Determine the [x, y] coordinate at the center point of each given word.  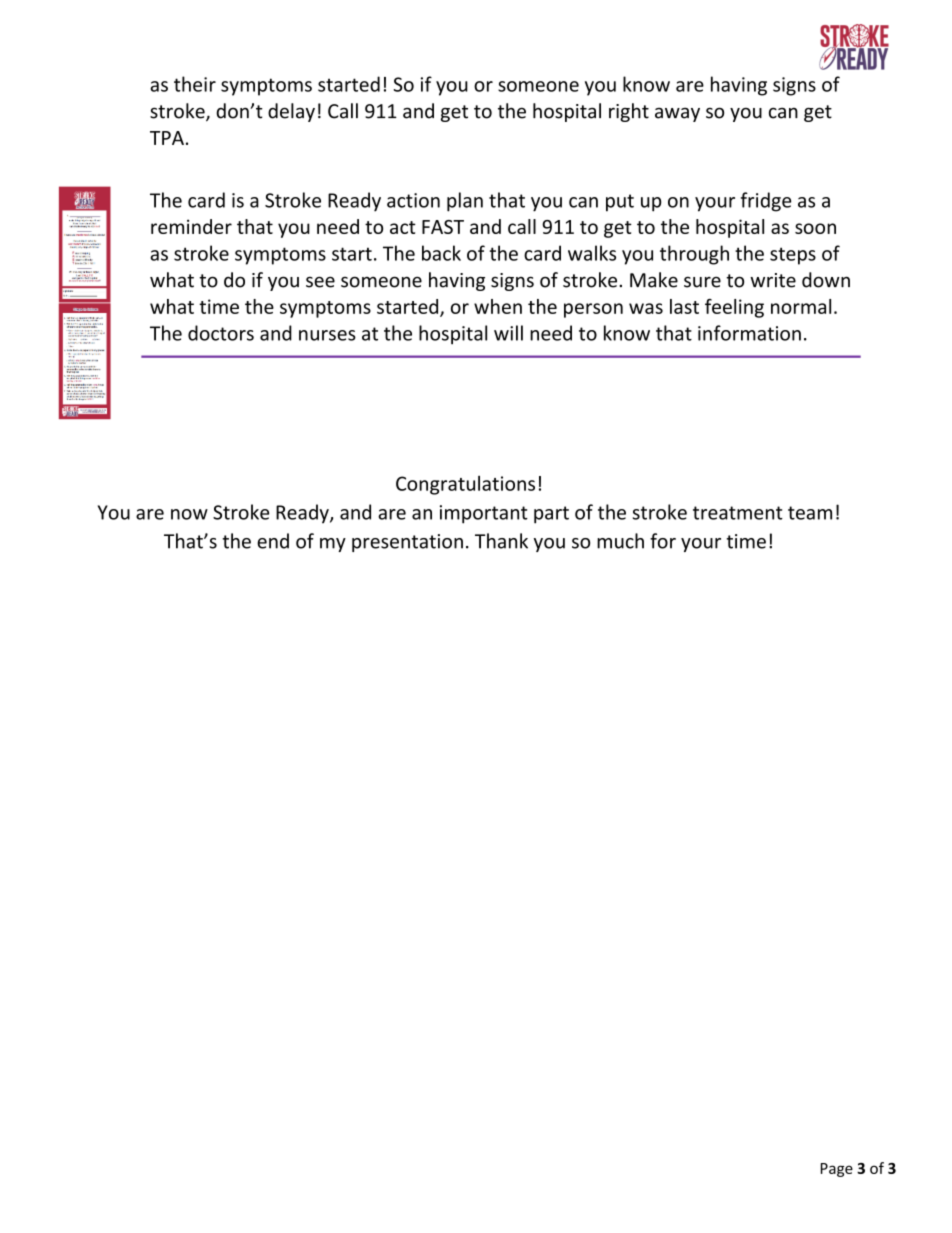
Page [837, 1170]
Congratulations [465, 485]
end [273, 541]
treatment [738, 513]
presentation [407, 543]
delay [291, 112]
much [620, 541]
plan [465, 202]
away [677, 114]
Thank [501, 541]
